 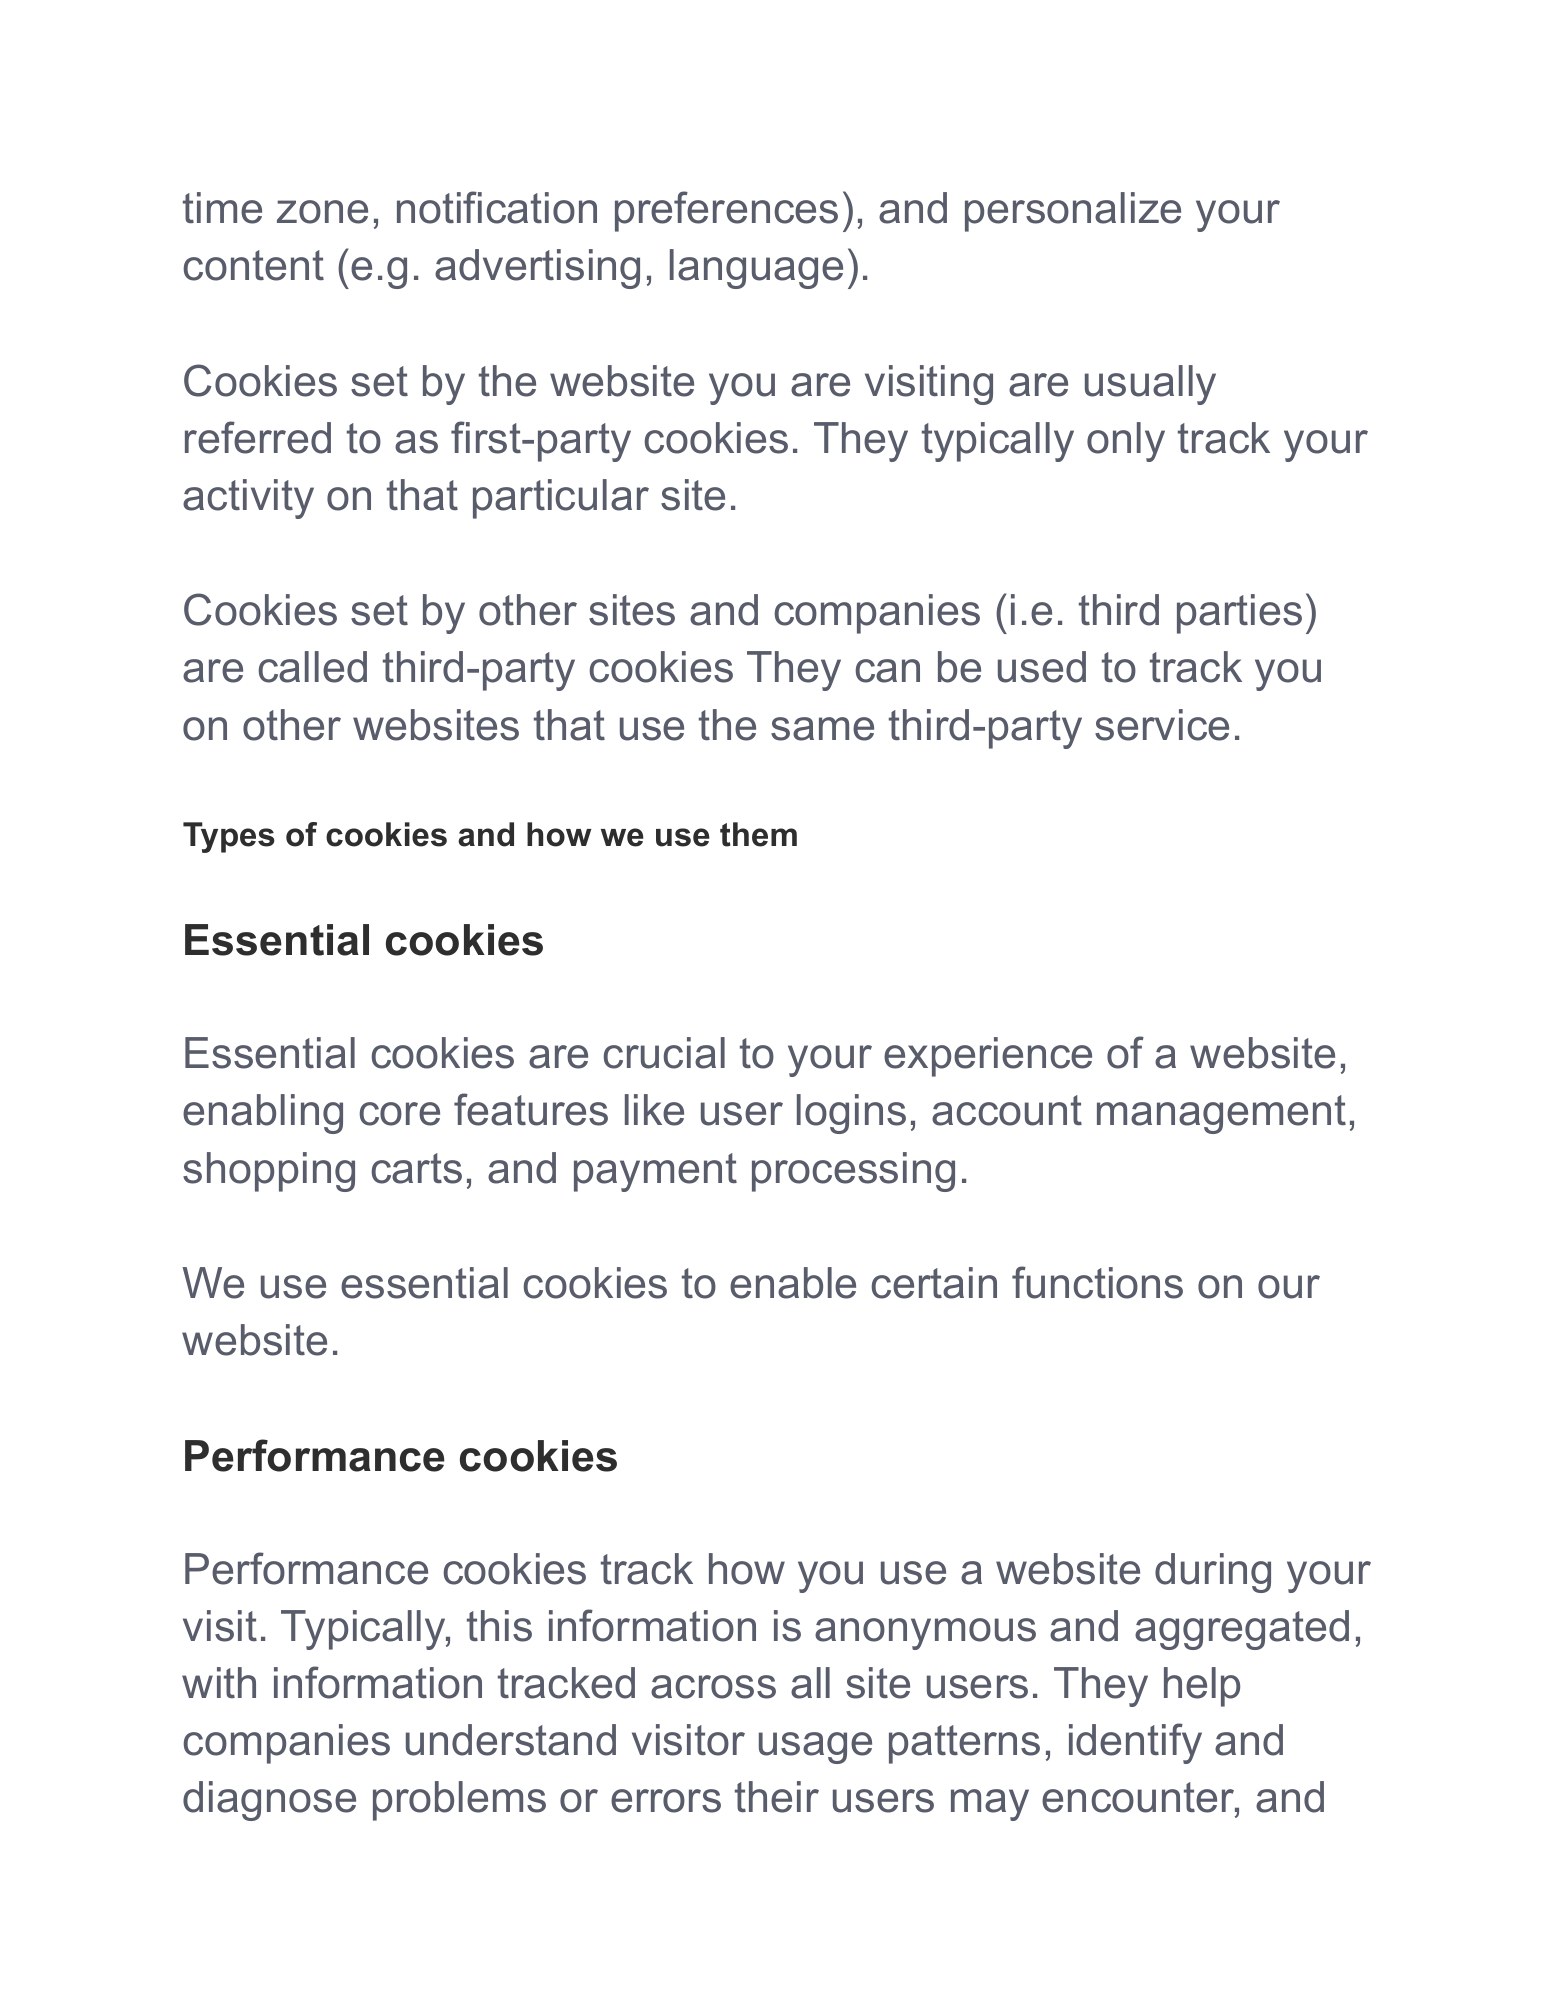 What do you see at coordinates (777, 1797) in the document?
I see `their` at bounding box center [777, 1797].
